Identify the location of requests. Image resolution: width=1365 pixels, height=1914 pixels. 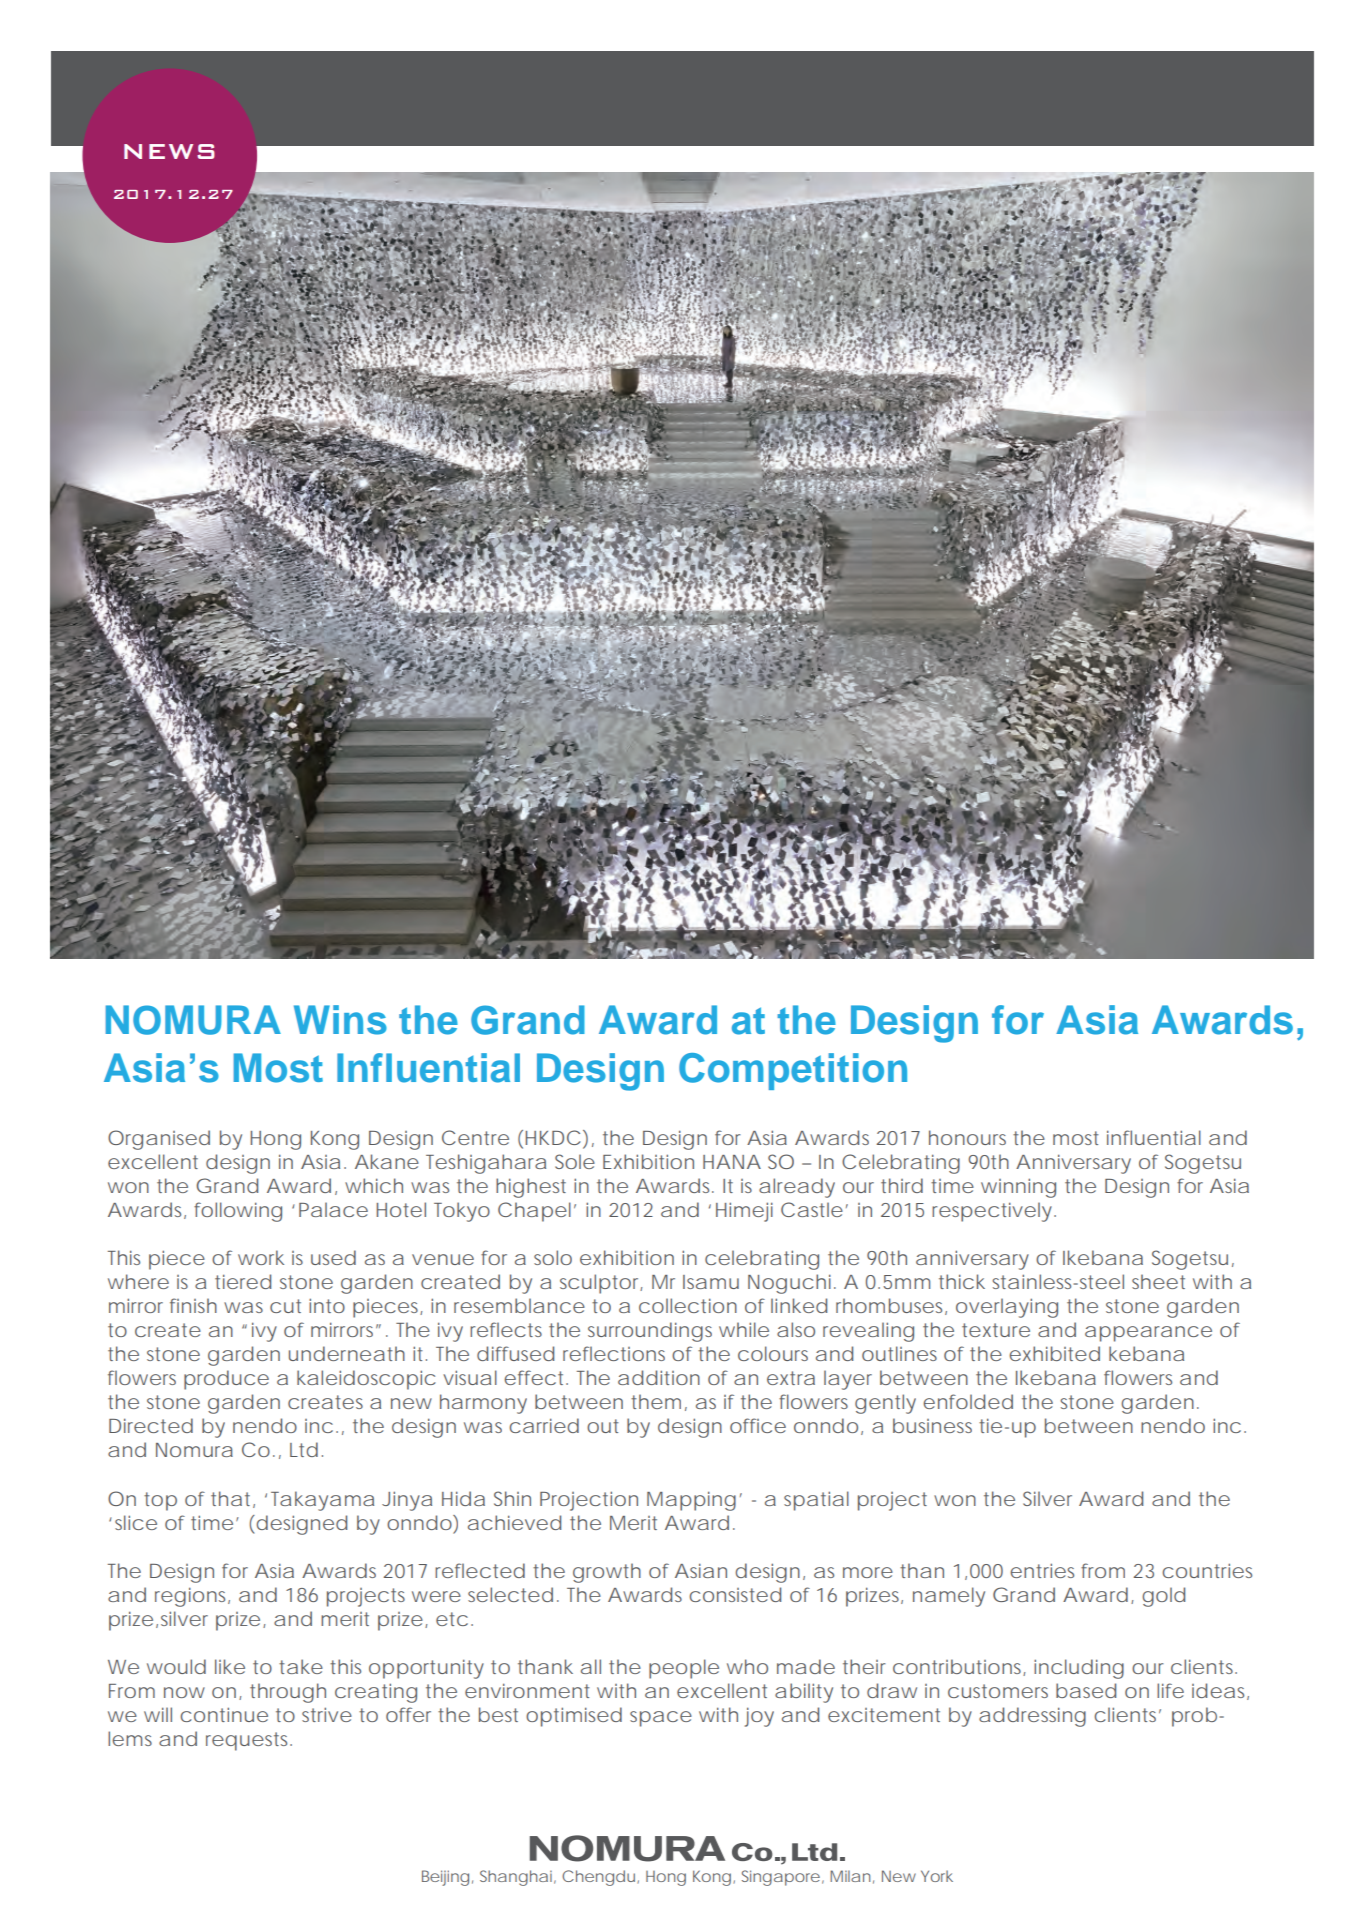
(249, 1741).
